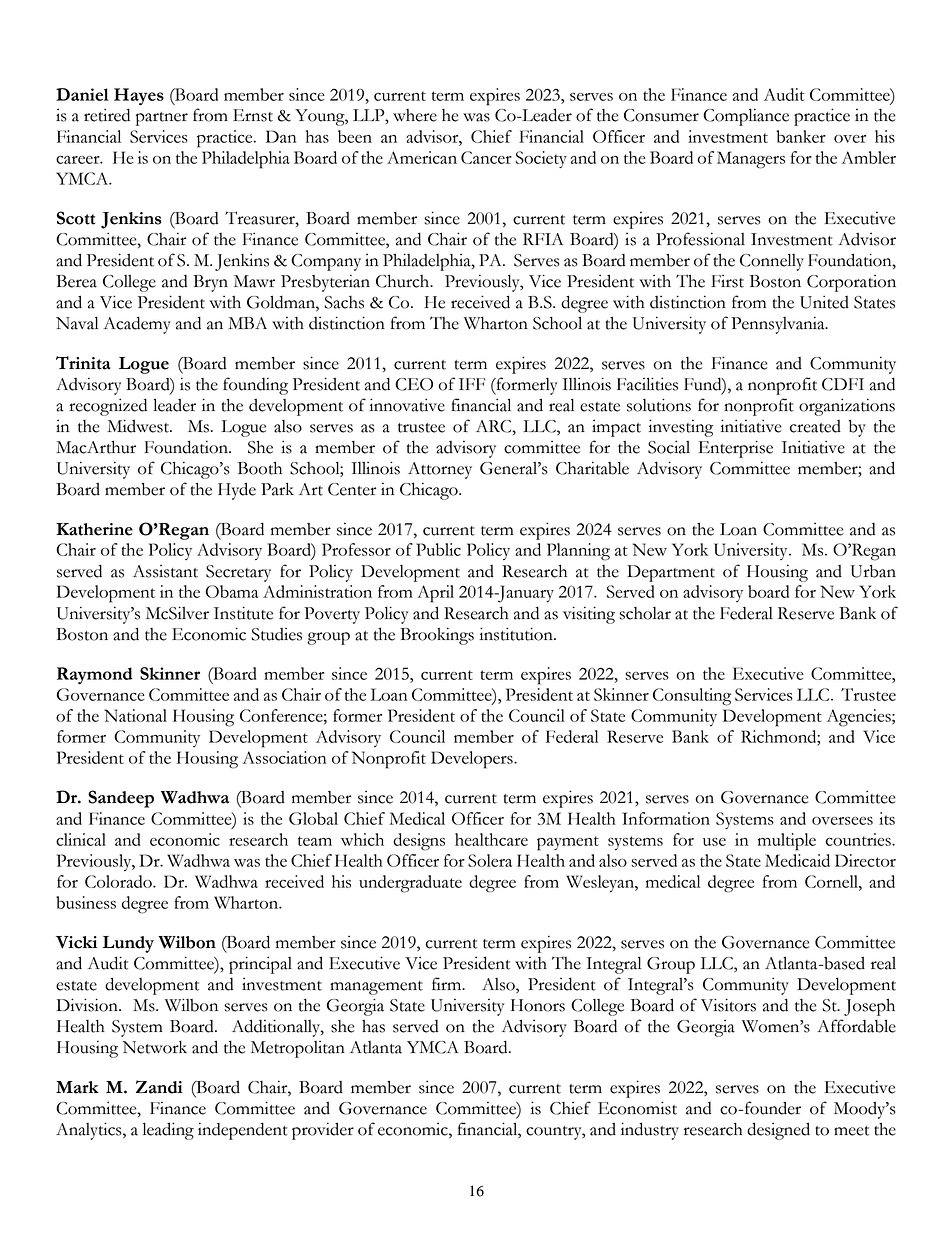 The image size is (952, 1233). I want to click on Pennsylvania, so click(779, 325).
